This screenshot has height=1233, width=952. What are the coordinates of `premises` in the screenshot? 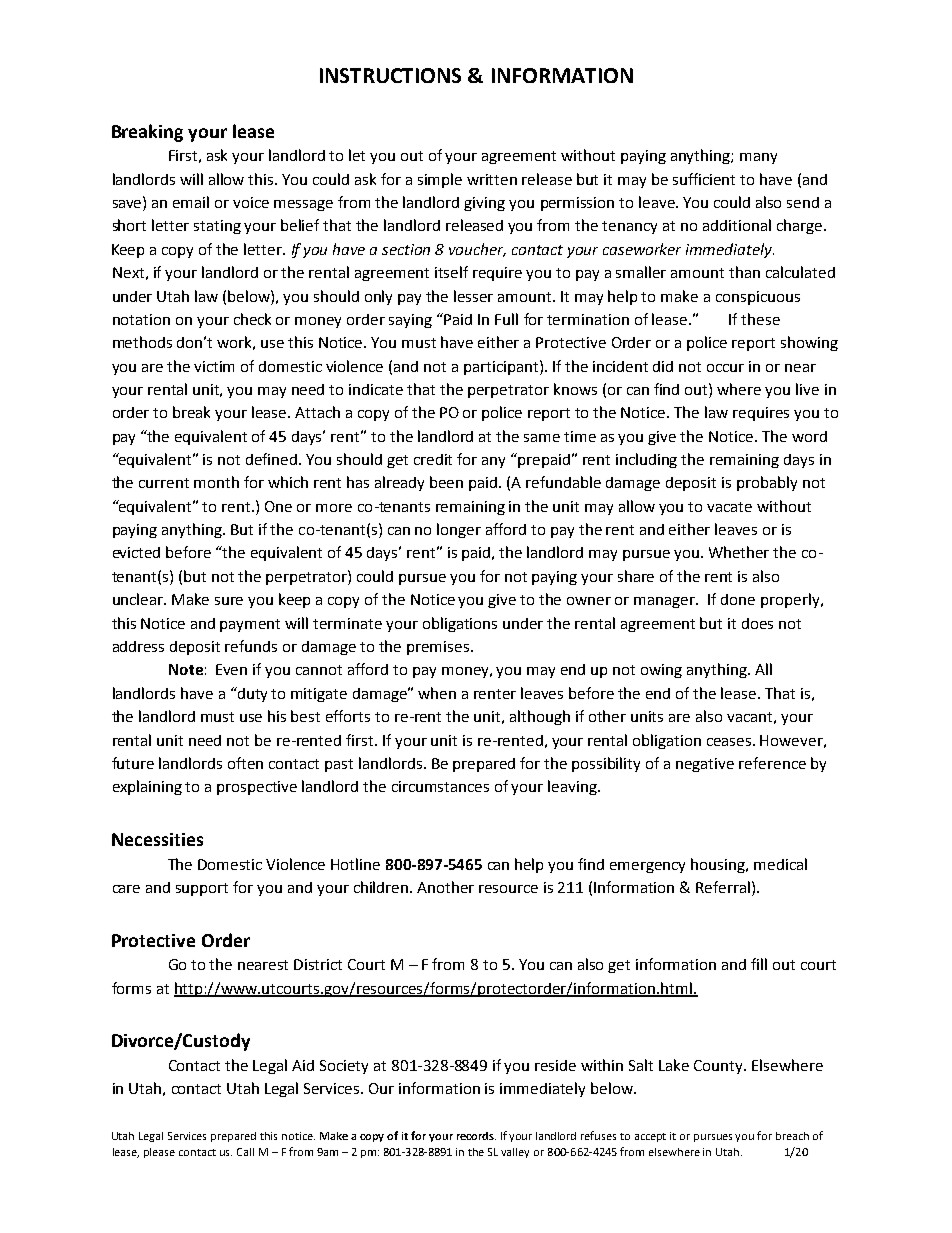 It's located at (439, 648).
